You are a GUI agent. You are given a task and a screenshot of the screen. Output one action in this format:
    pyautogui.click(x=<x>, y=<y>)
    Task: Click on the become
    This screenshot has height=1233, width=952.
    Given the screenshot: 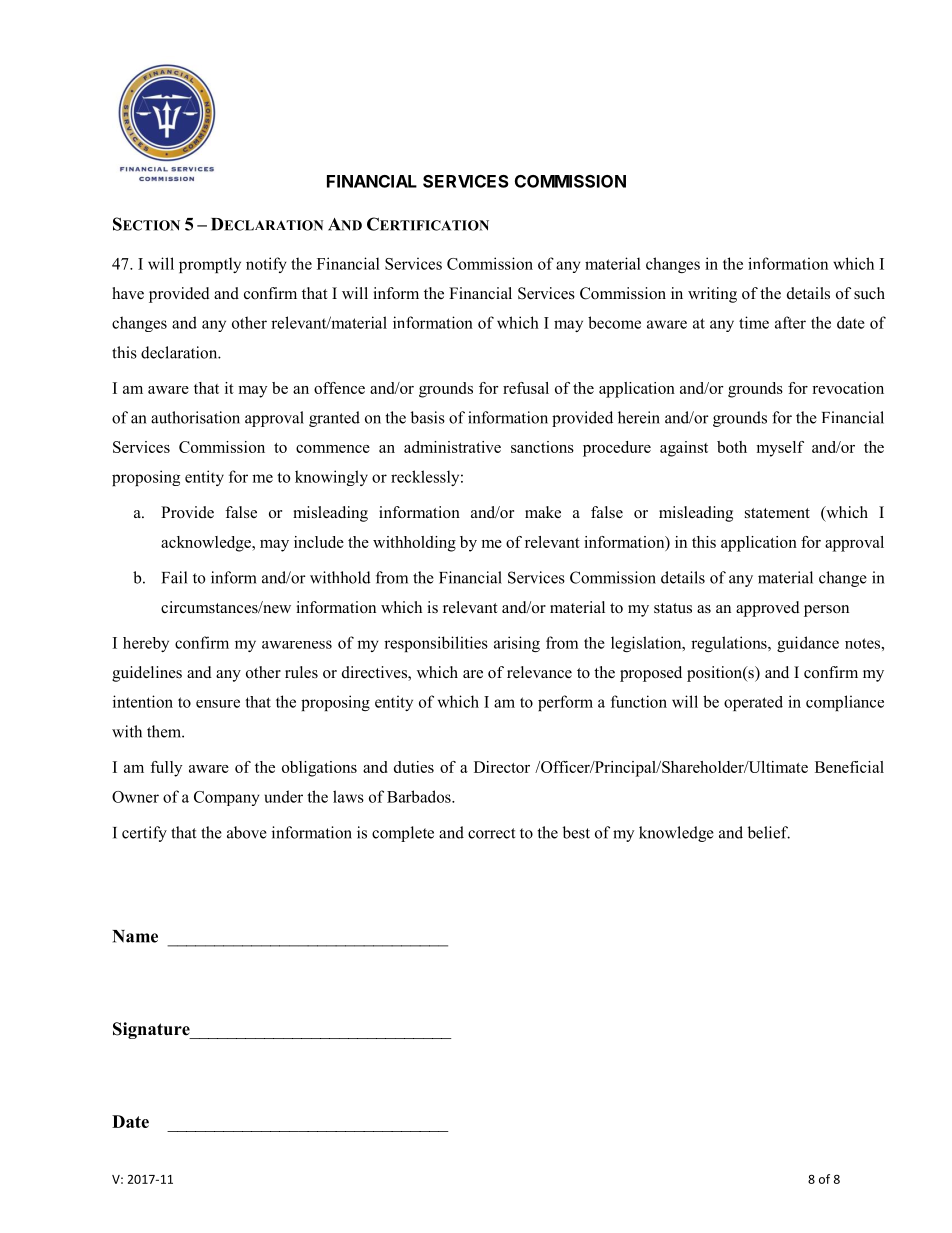 What is the action you would take?
    pyautogui.click(x=614, y=322)
